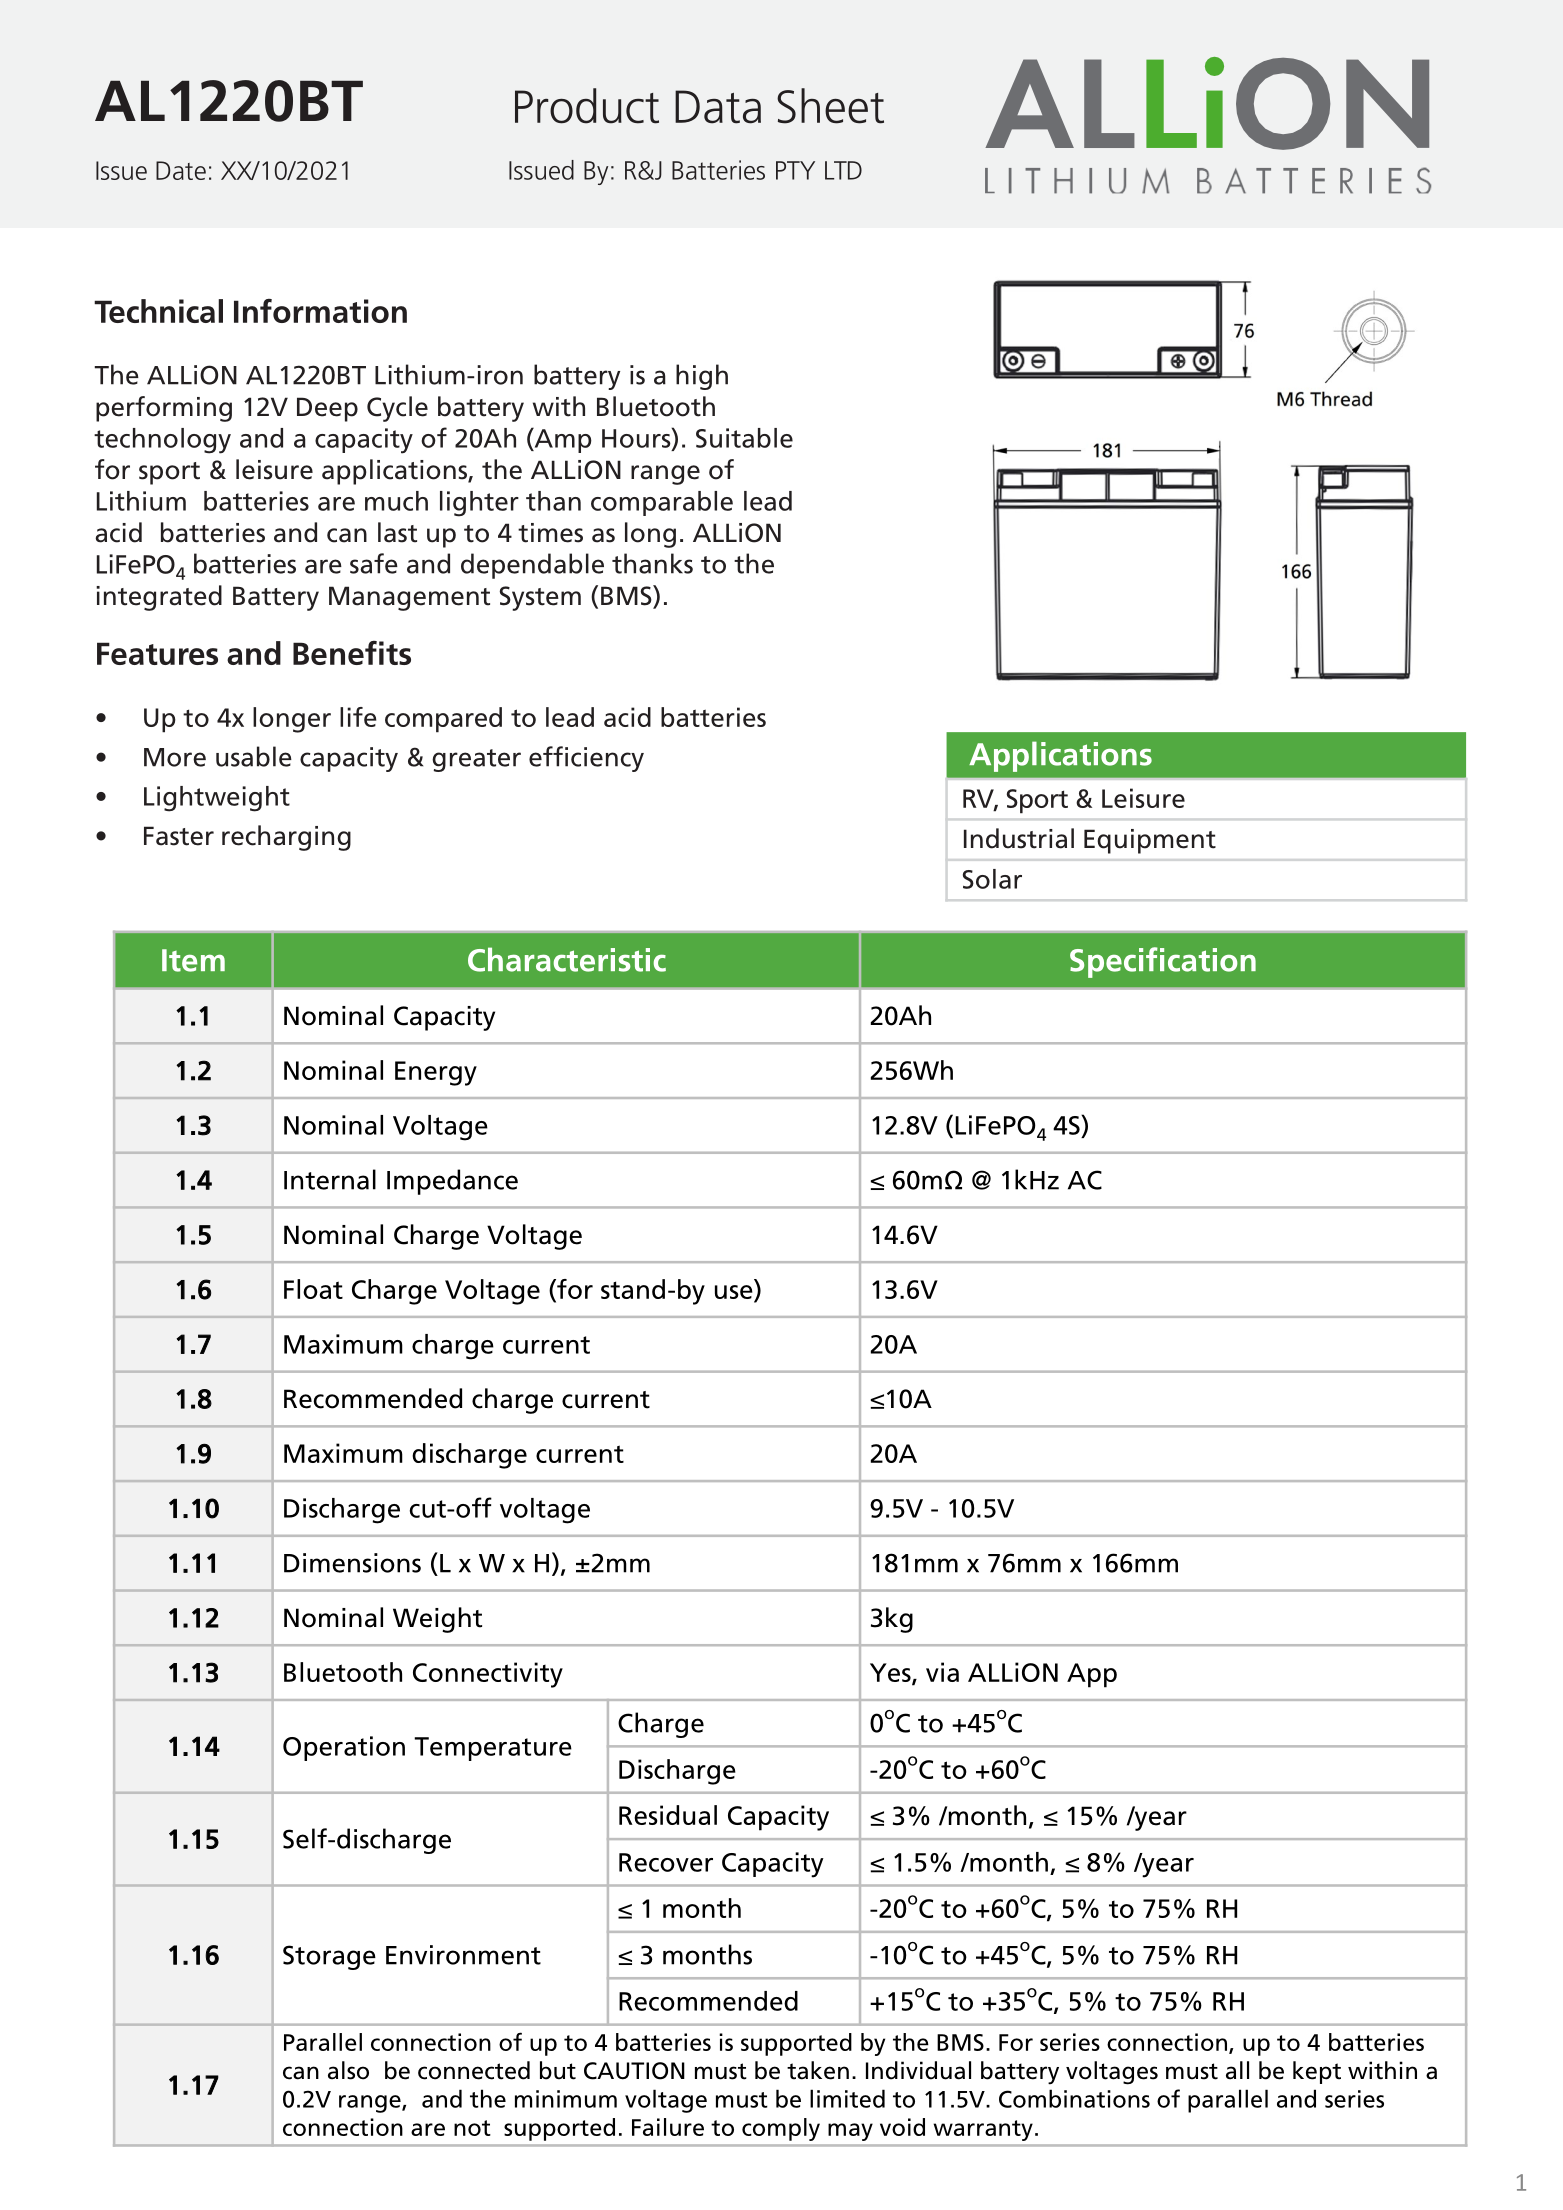  Describe the element at coordinates (313, 1289) in the screenshot. I see `Float` at that location.
